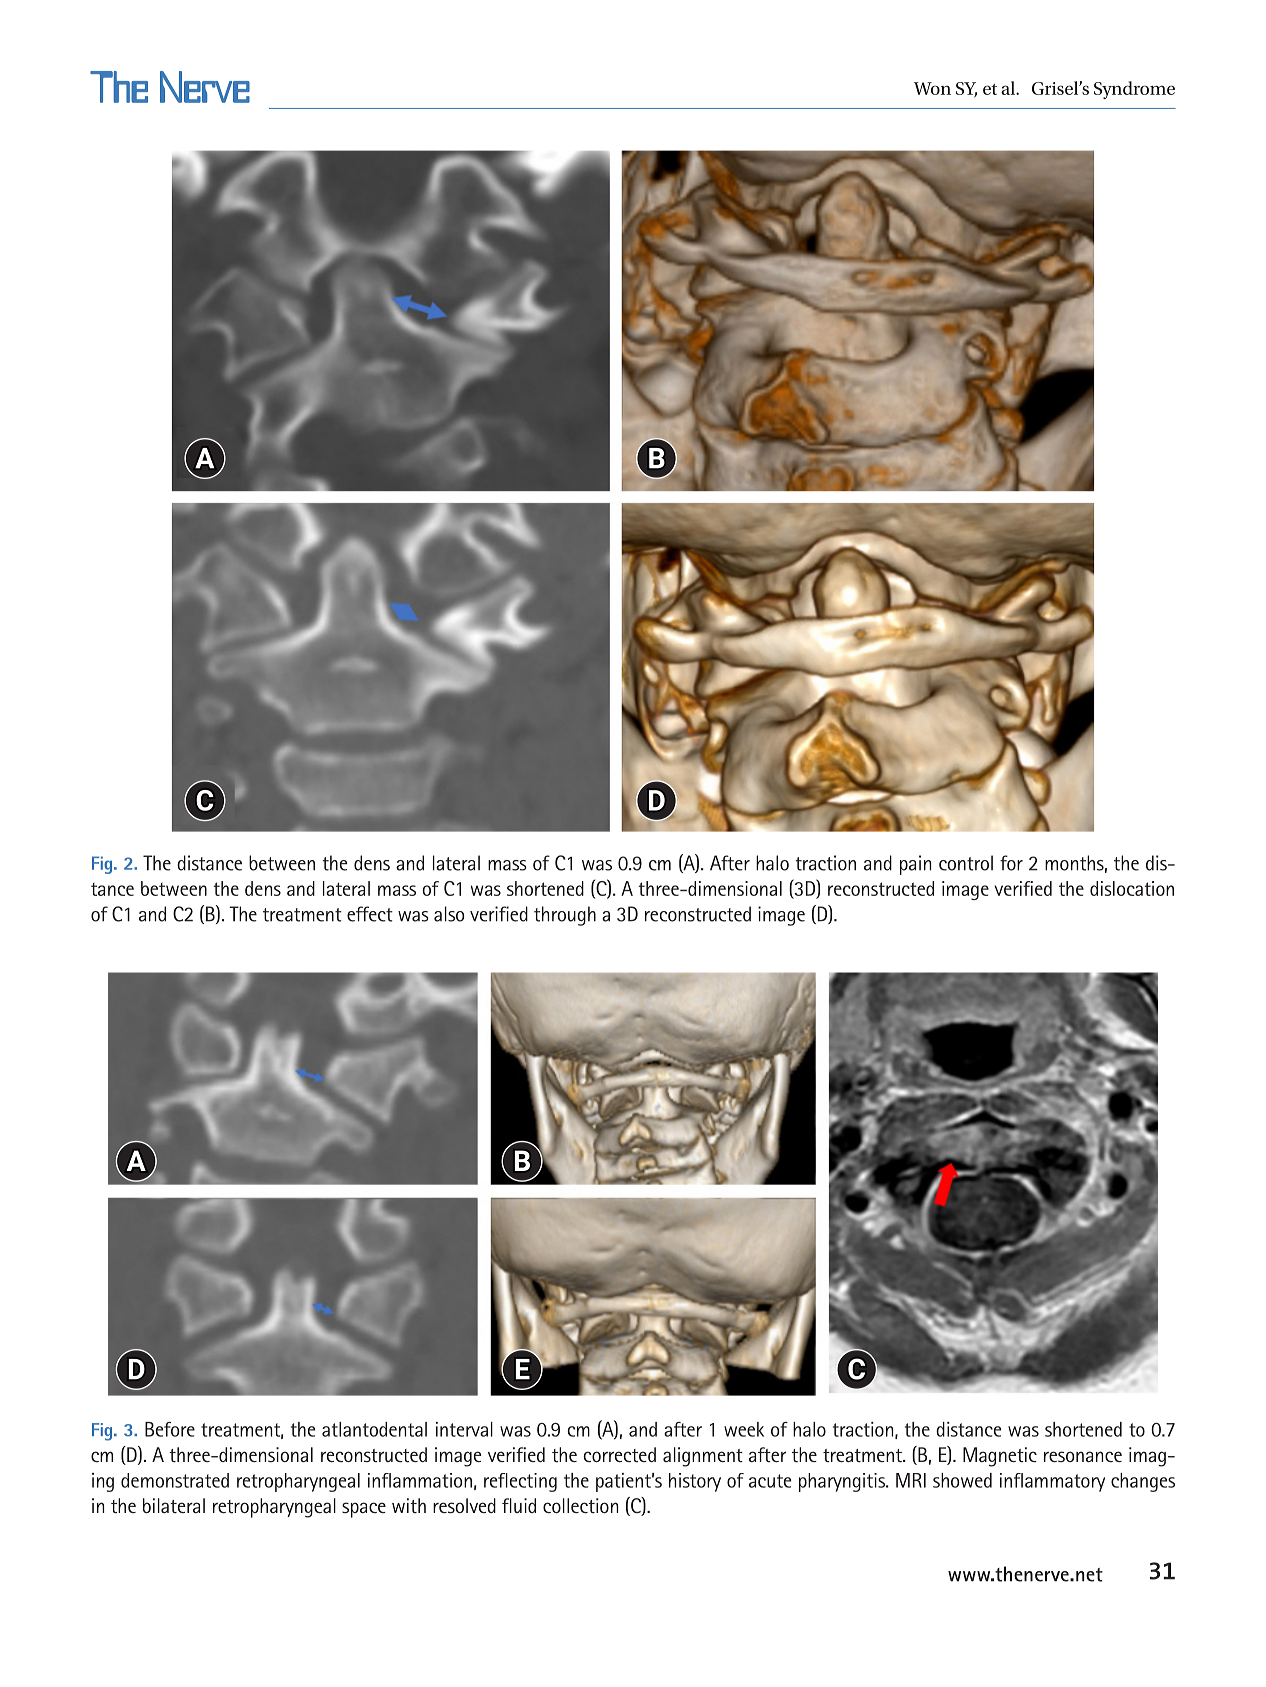  Describe the element at coordinates (370, 914) in the page. I see `effect` at that location.
